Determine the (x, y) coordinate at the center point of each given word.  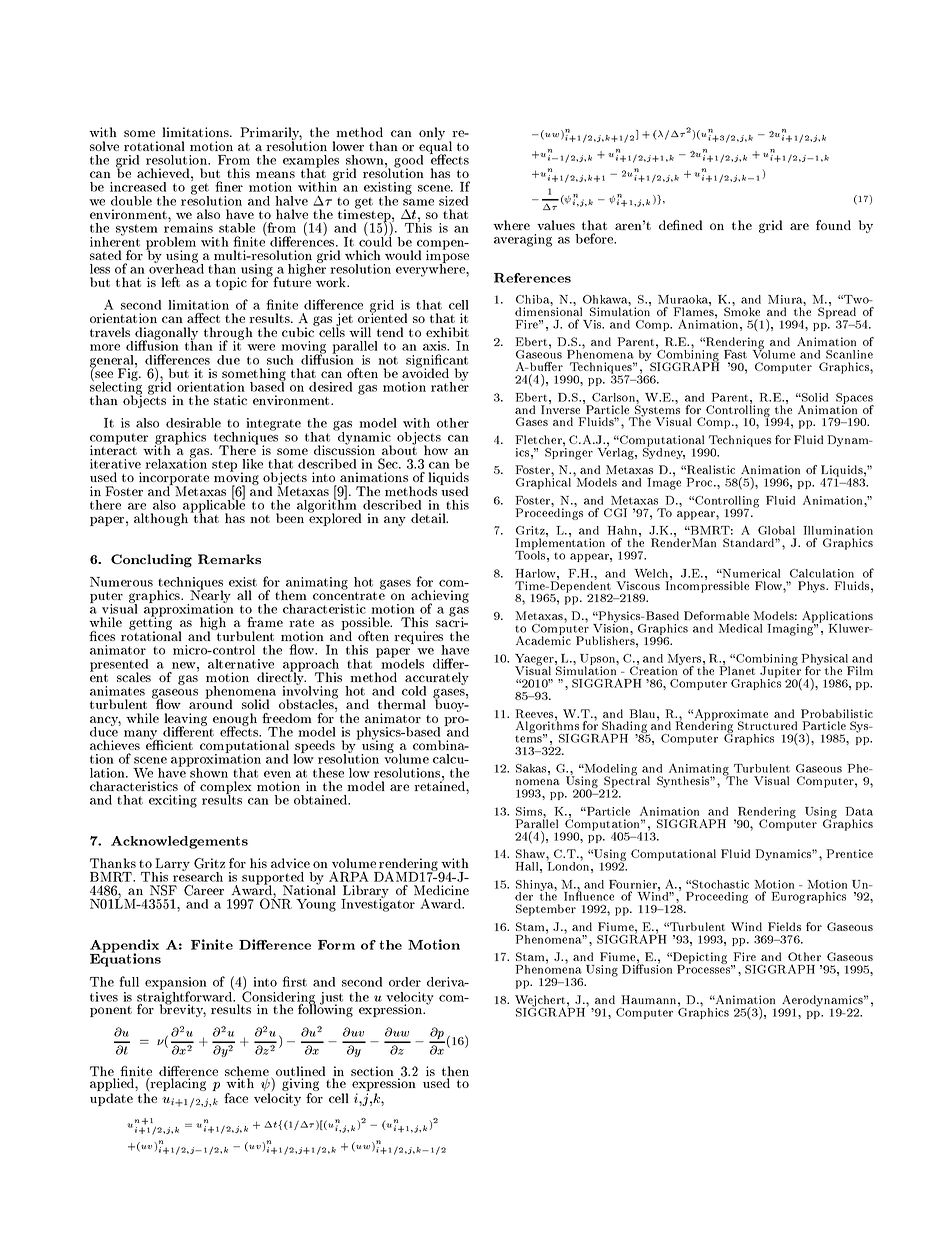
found (833, 225)
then (455, 1072)
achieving (440, 598)
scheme (247, 1072)
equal (435, 147)
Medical (740, 628)
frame (265, 622)
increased (138, 187)
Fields (784, 926)
